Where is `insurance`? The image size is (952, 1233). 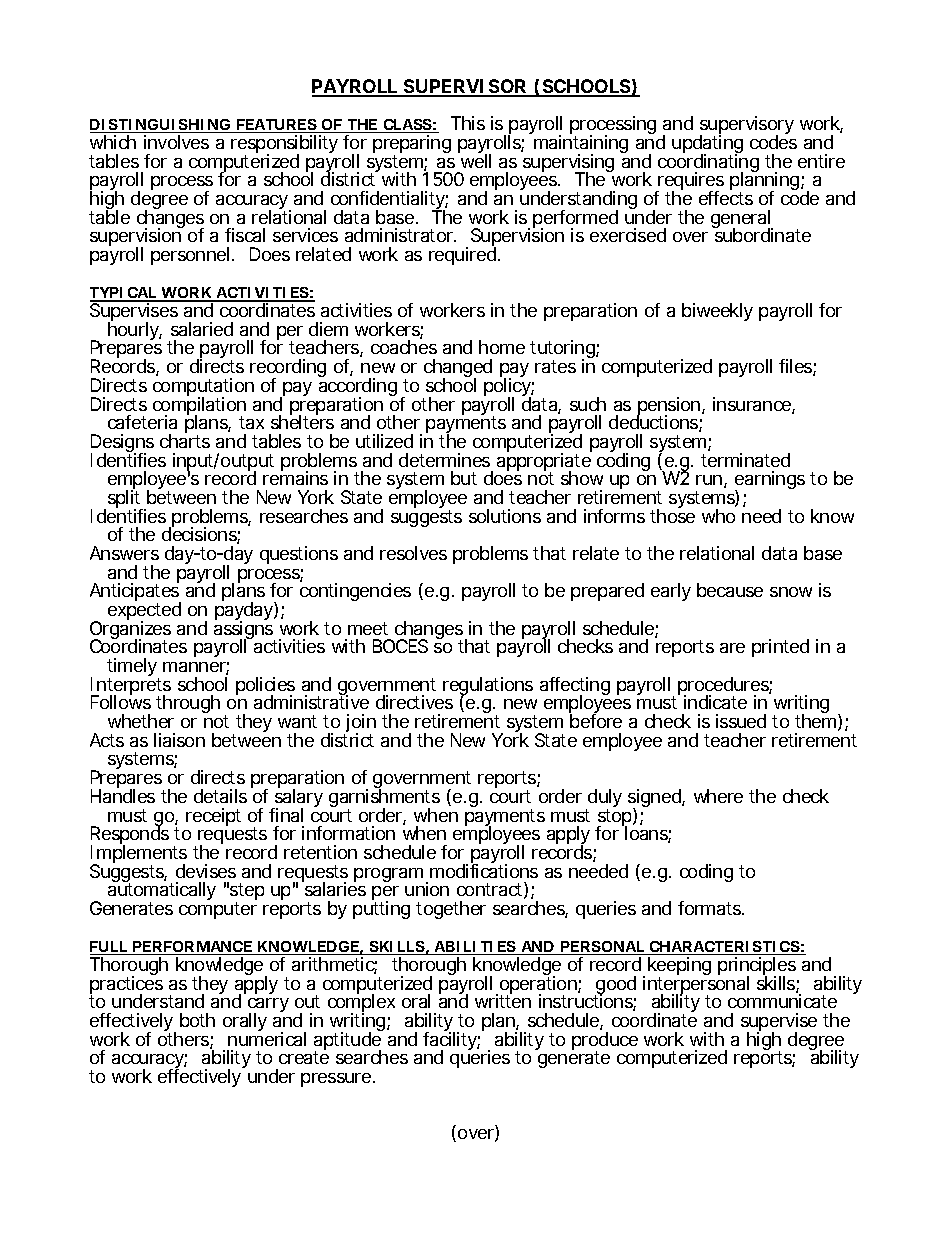 insurance is located at coordinates (754, 405).
